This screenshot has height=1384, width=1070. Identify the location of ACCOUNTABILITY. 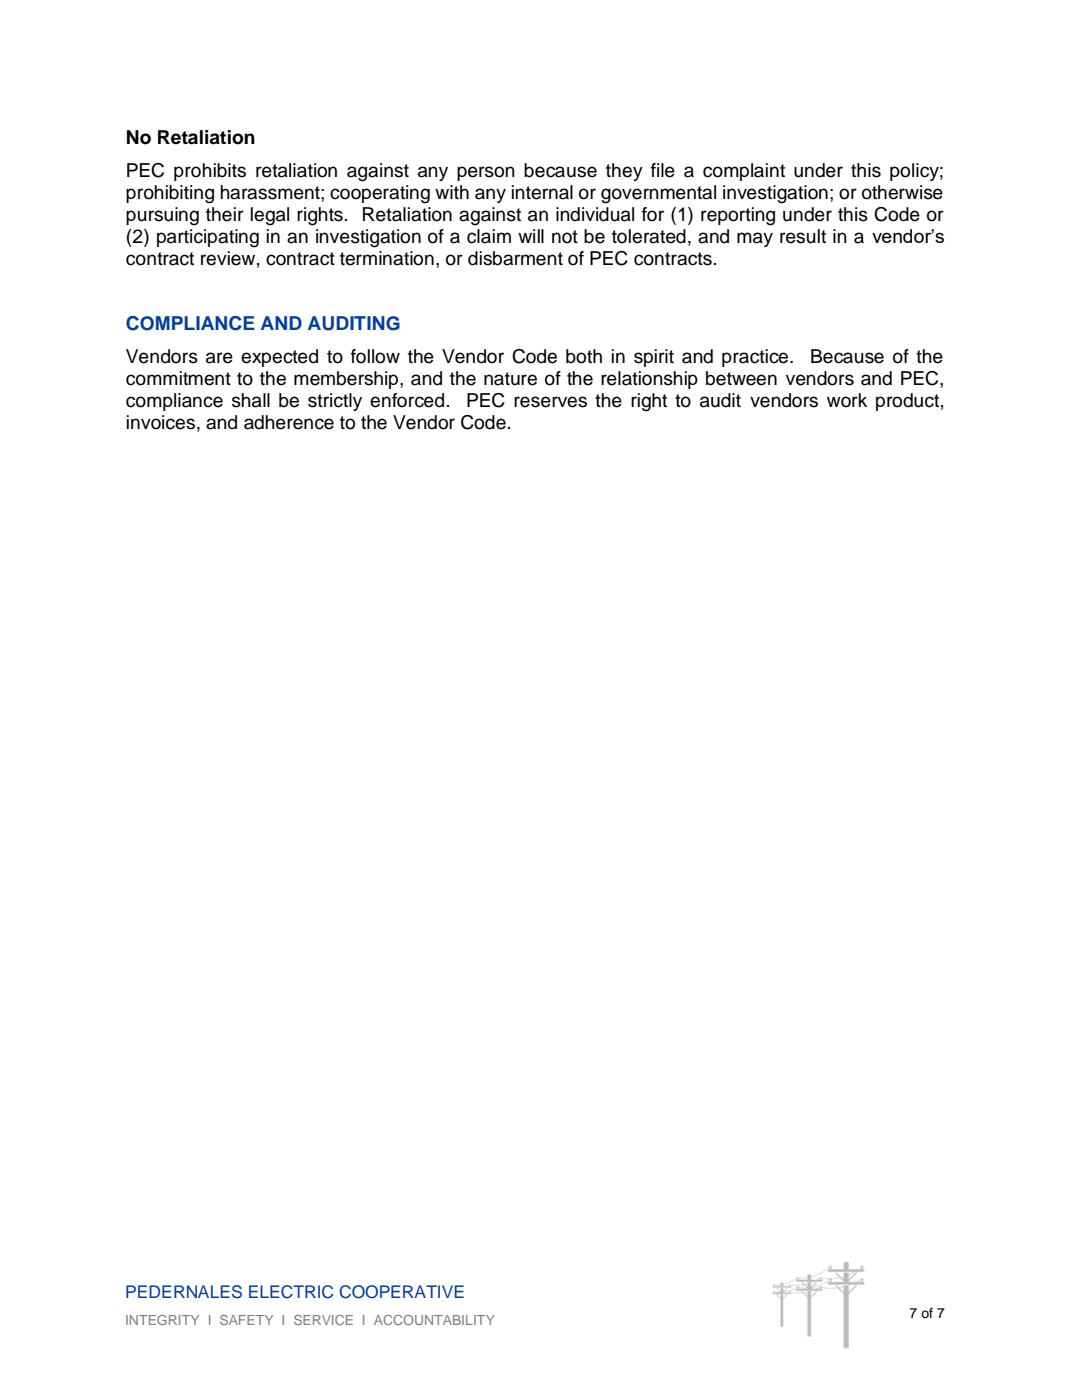
(434, 1320).
